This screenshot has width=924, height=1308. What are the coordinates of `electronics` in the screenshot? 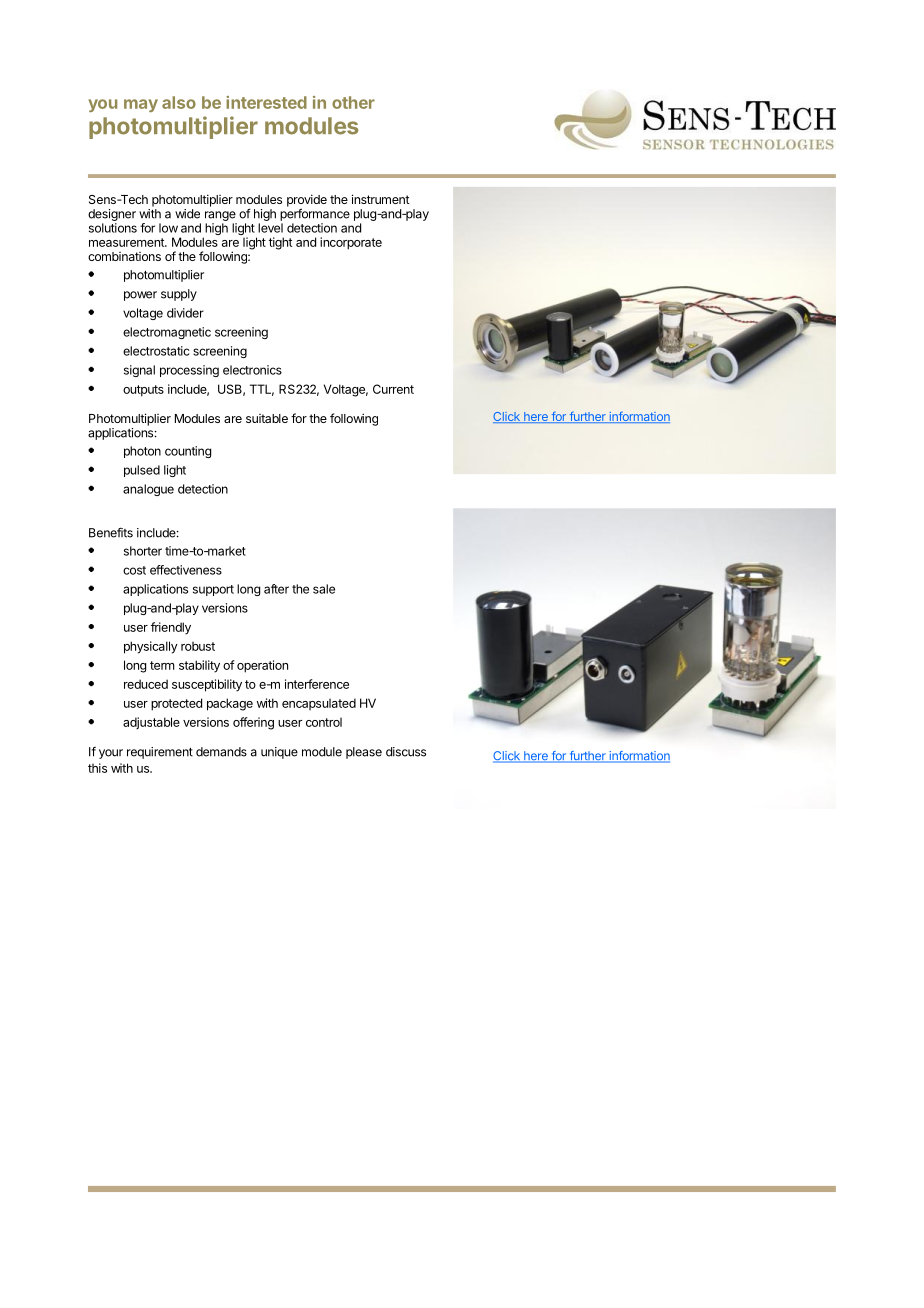 It's located at (252, 370).
